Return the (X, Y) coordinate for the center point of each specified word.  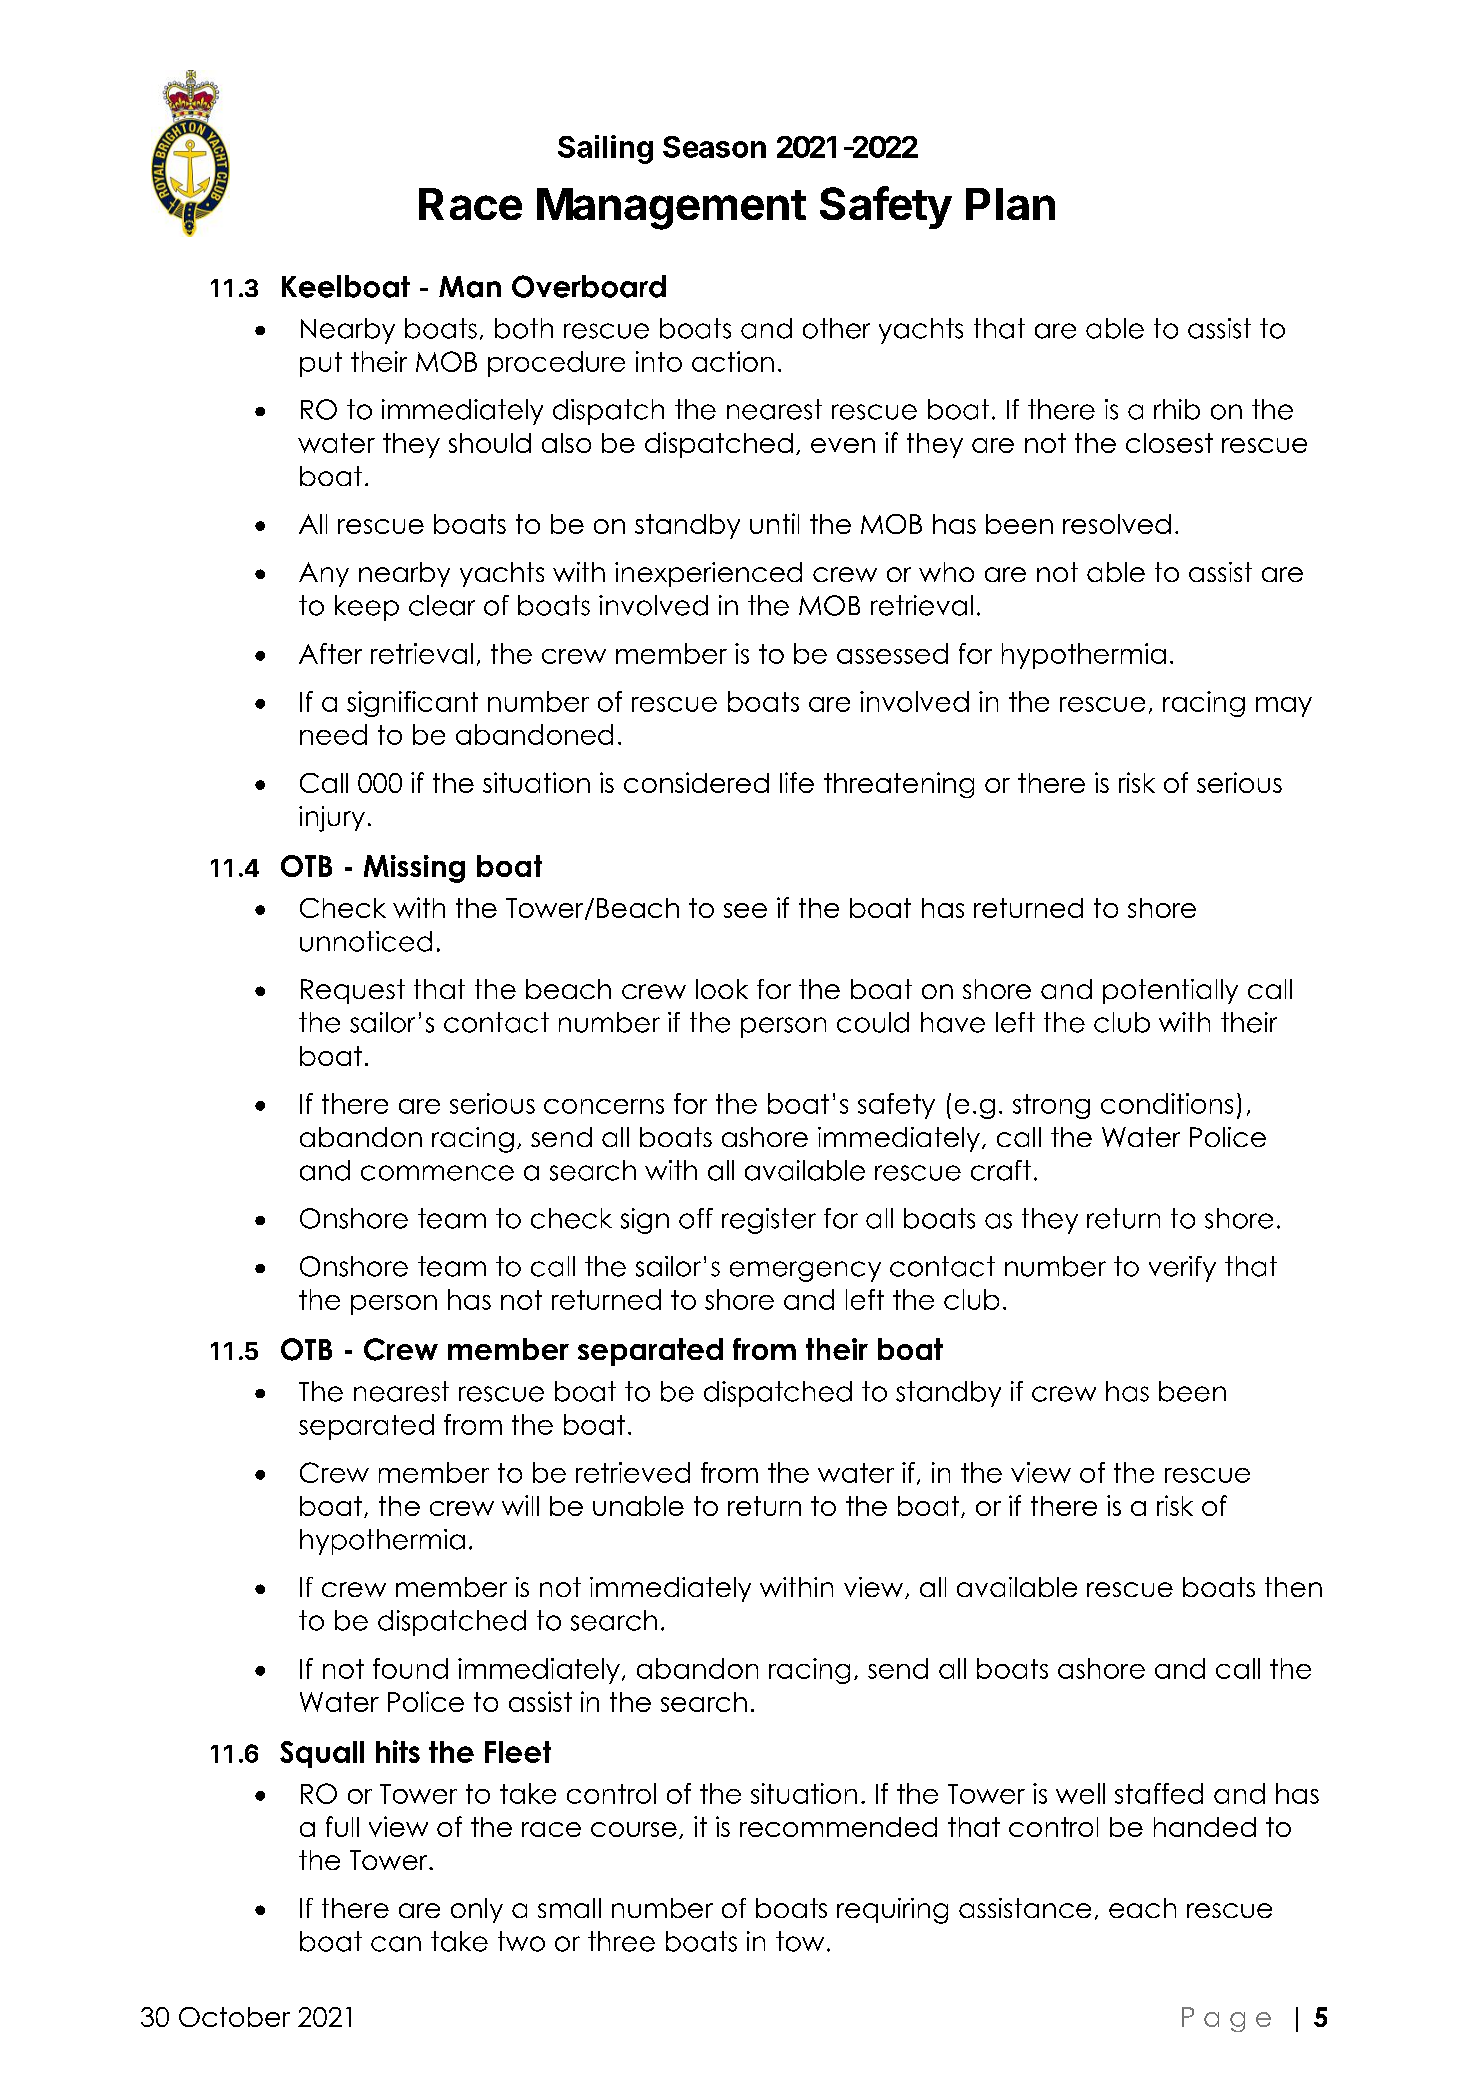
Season (714, 147)
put (321, 364)
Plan (1010, 204)
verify (1182, 1269)
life (797, 782)
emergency (805, 1271)
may (1284, 707)
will (520, 1505)
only (477, 1910)
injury (332, 819)
